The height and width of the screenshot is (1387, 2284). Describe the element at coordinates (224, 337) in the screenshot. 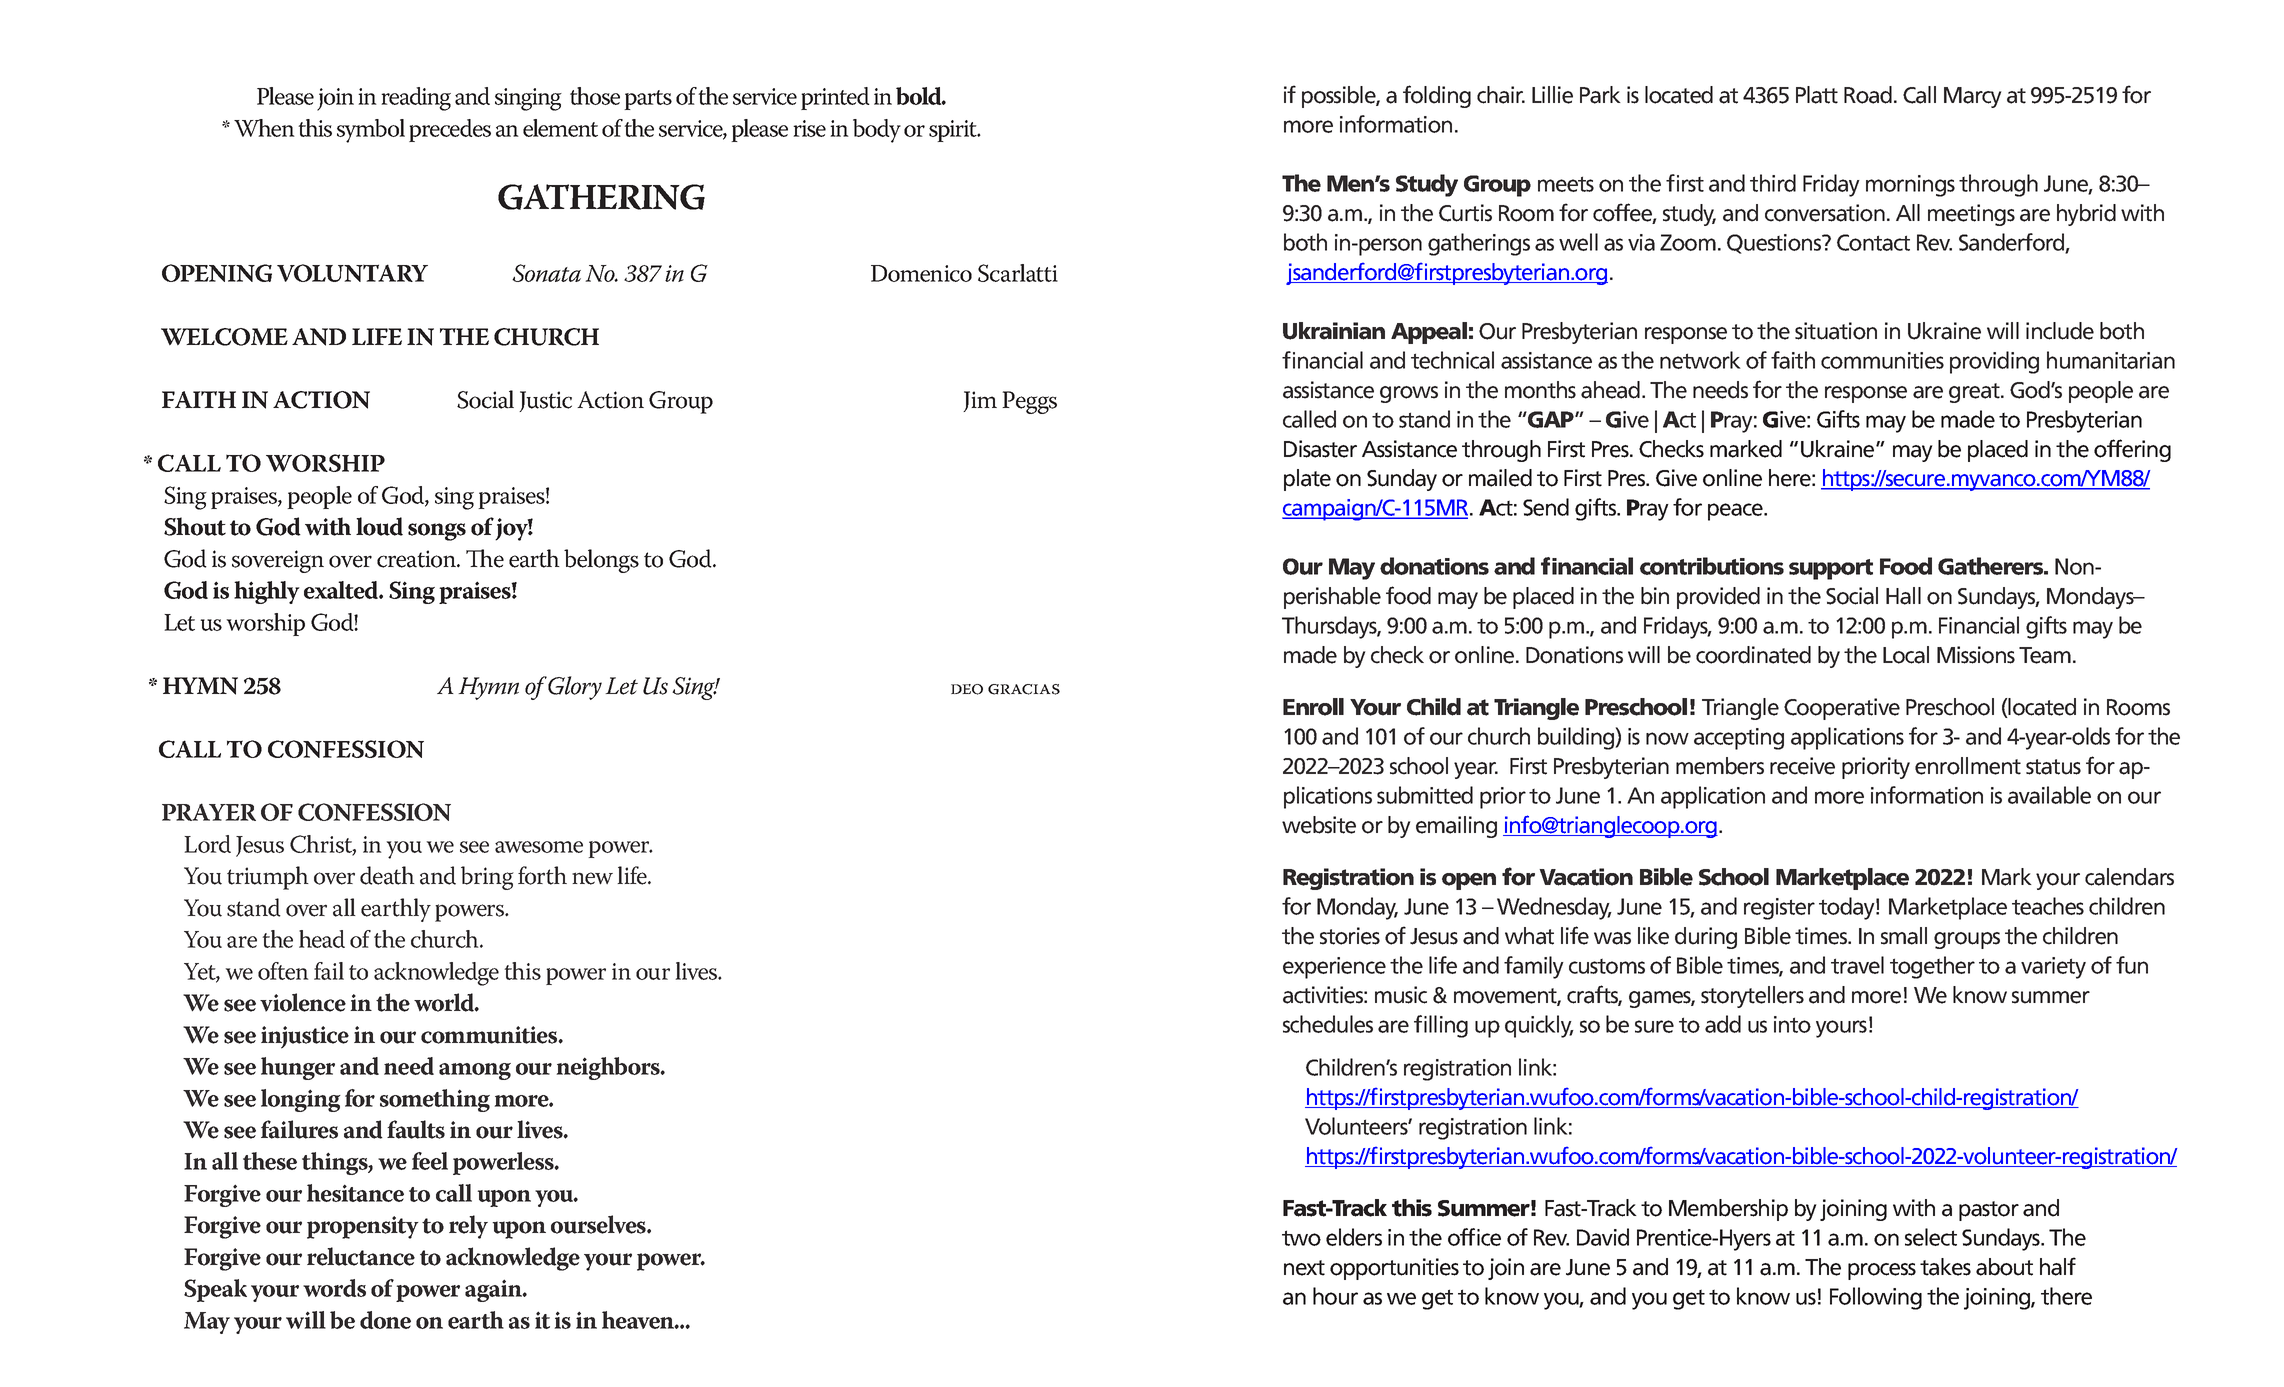

I see `WELCOME` at that location.
